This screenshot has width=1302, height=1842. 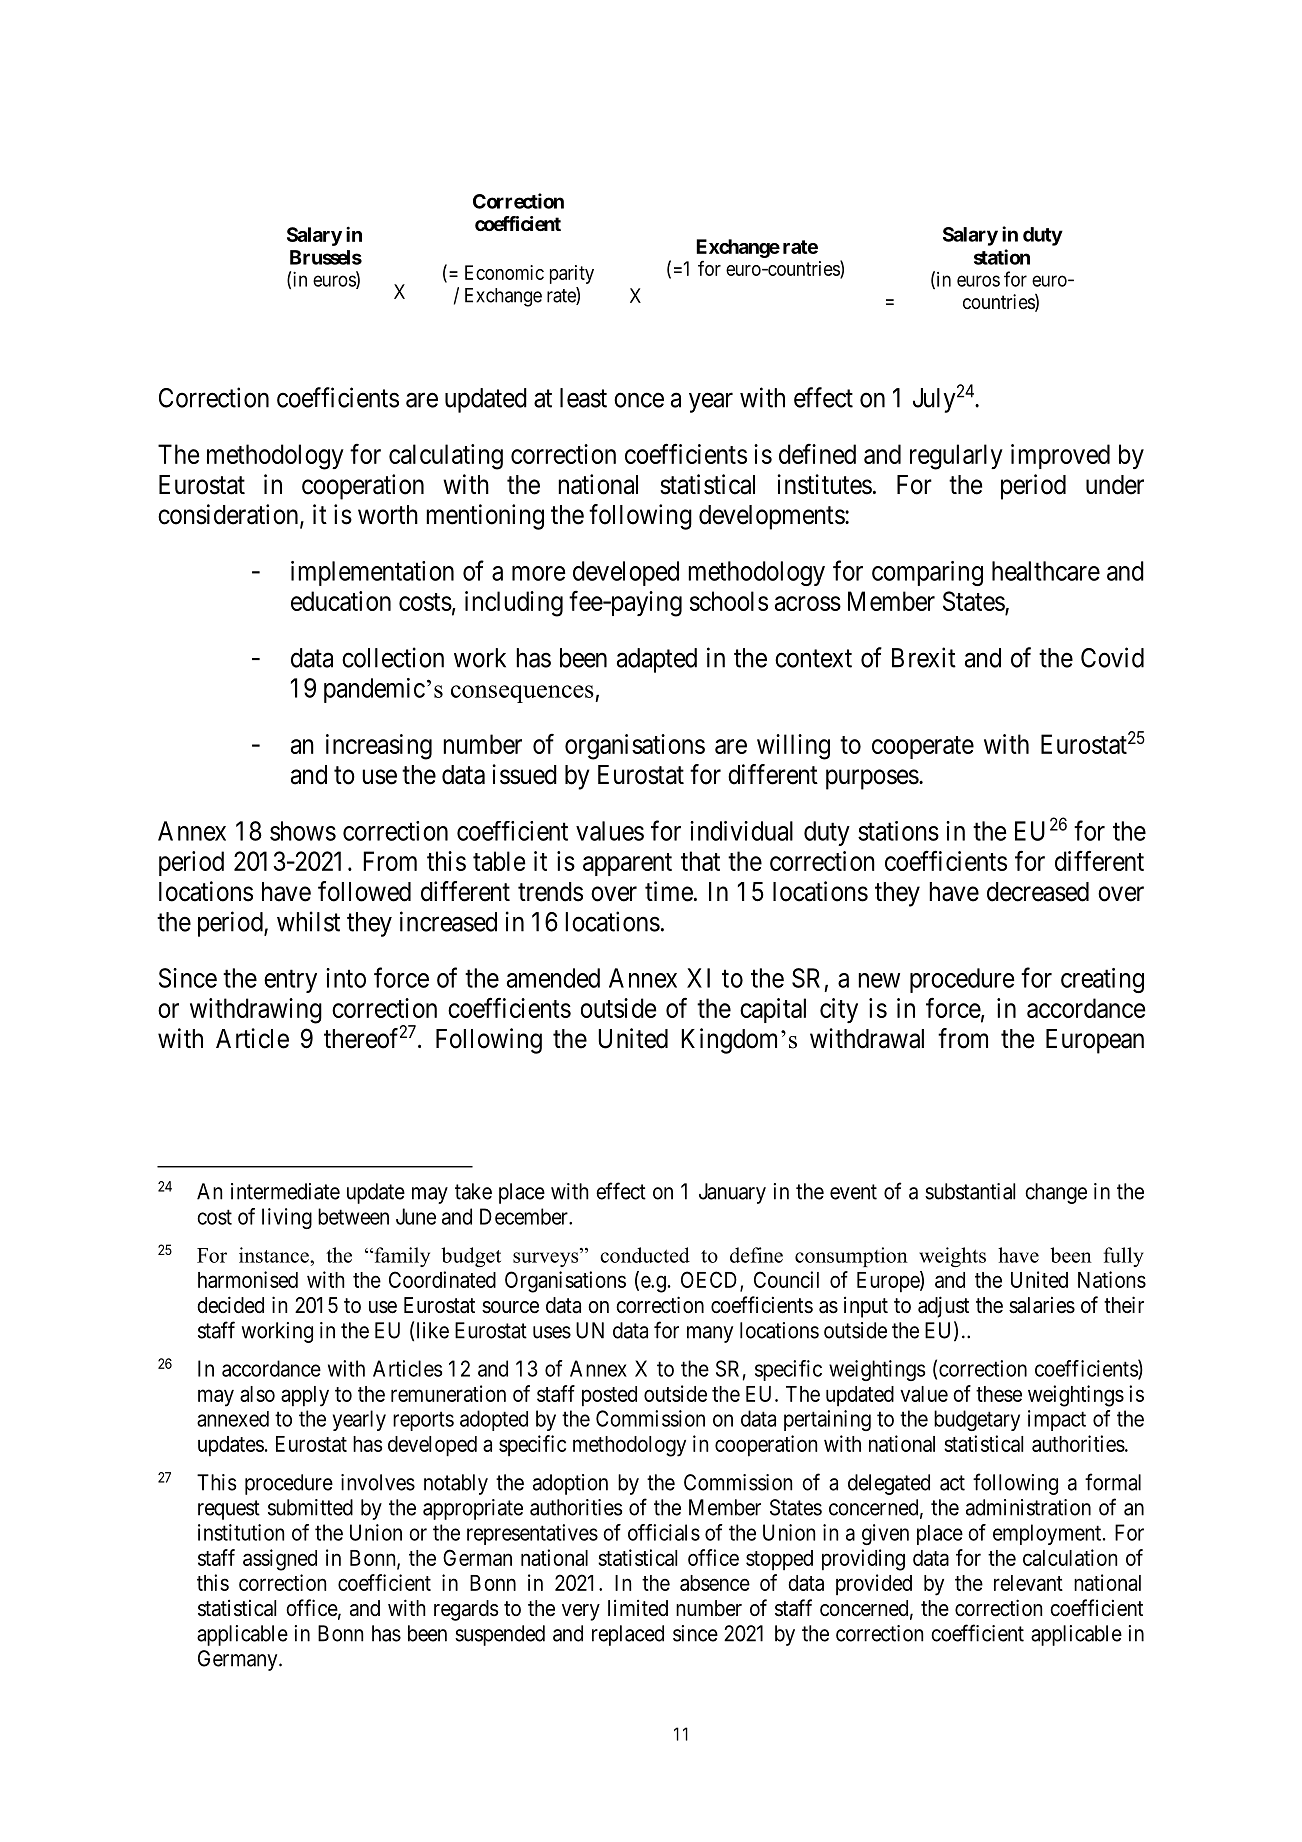 What do you see at coordinates (572, 274) in the screenshot?
I see `parity` at bounding box center [572, 274].
